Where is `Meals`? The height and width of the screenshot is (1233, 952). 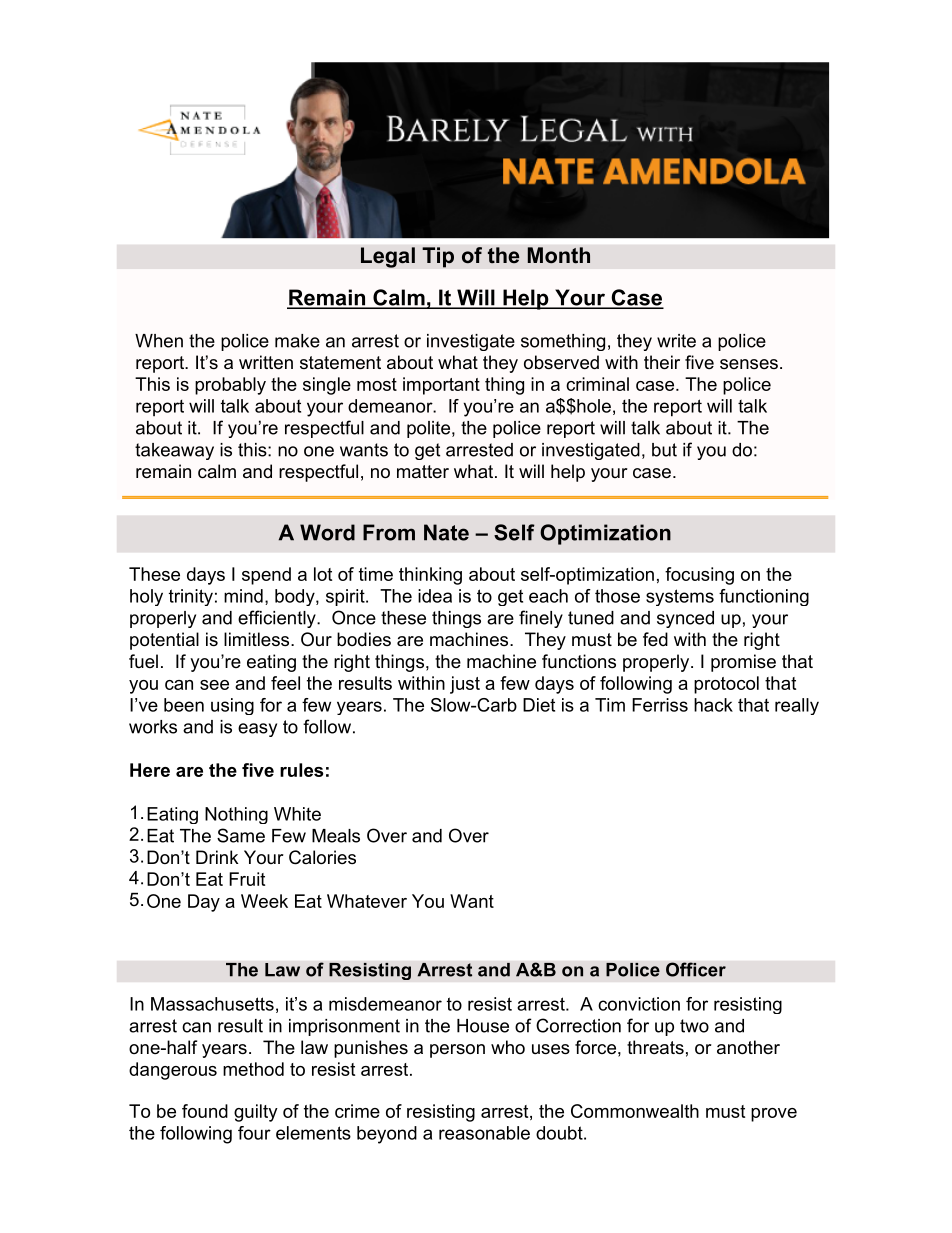
Meals is located at coordinates (336, 836).
